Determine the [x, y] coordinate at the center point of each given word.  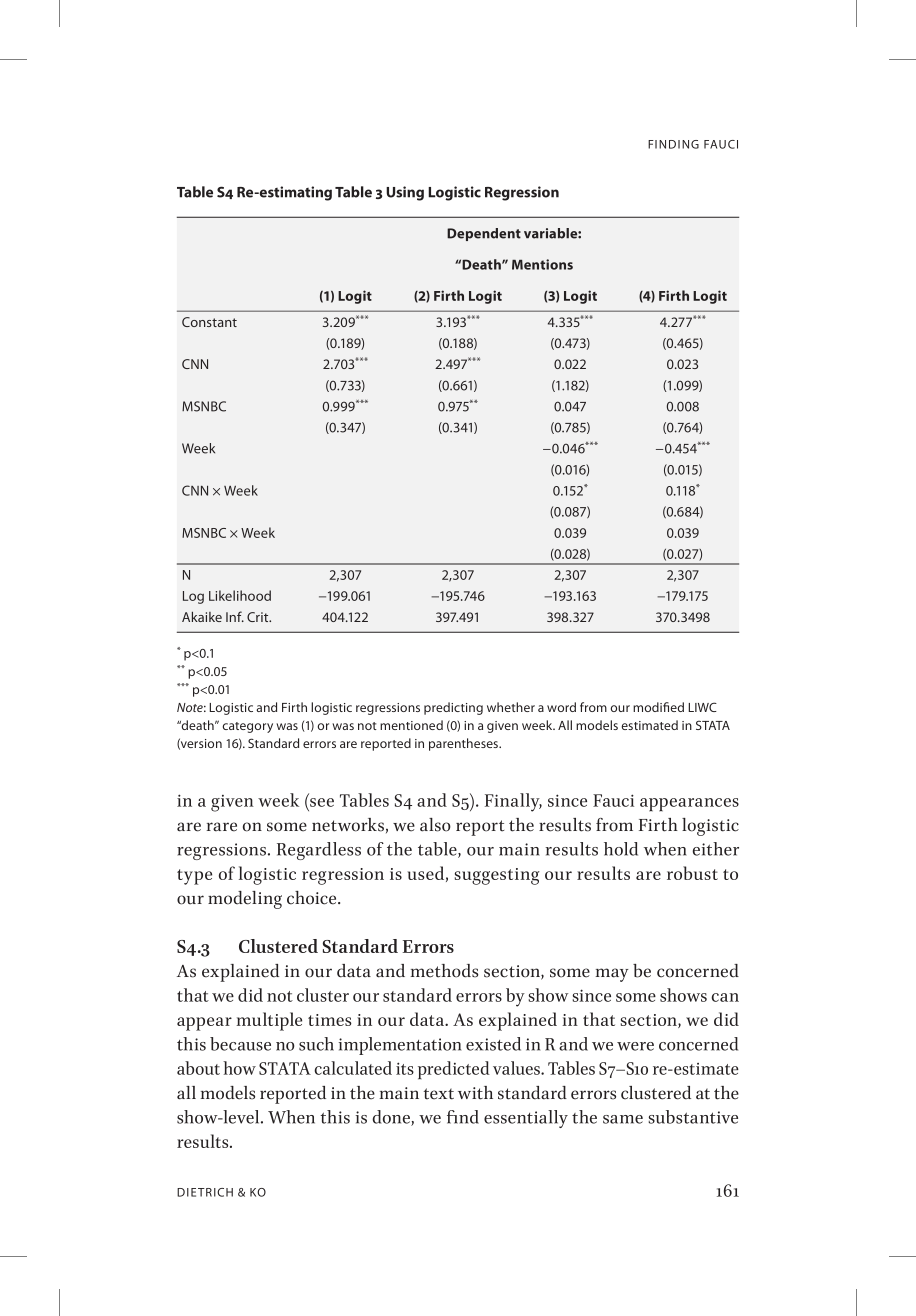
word [561, 707]
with [475, 1093]
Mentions [542, 264]
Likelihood [240, 595]
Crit [259, 617]
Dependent [484, 234]
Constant [209, 322]
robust [692, 873]
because [240, 1044]
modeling [245, 900]
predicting [453, 708]
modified [658, 707]
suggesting [497, 876]
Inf [235, 616]
